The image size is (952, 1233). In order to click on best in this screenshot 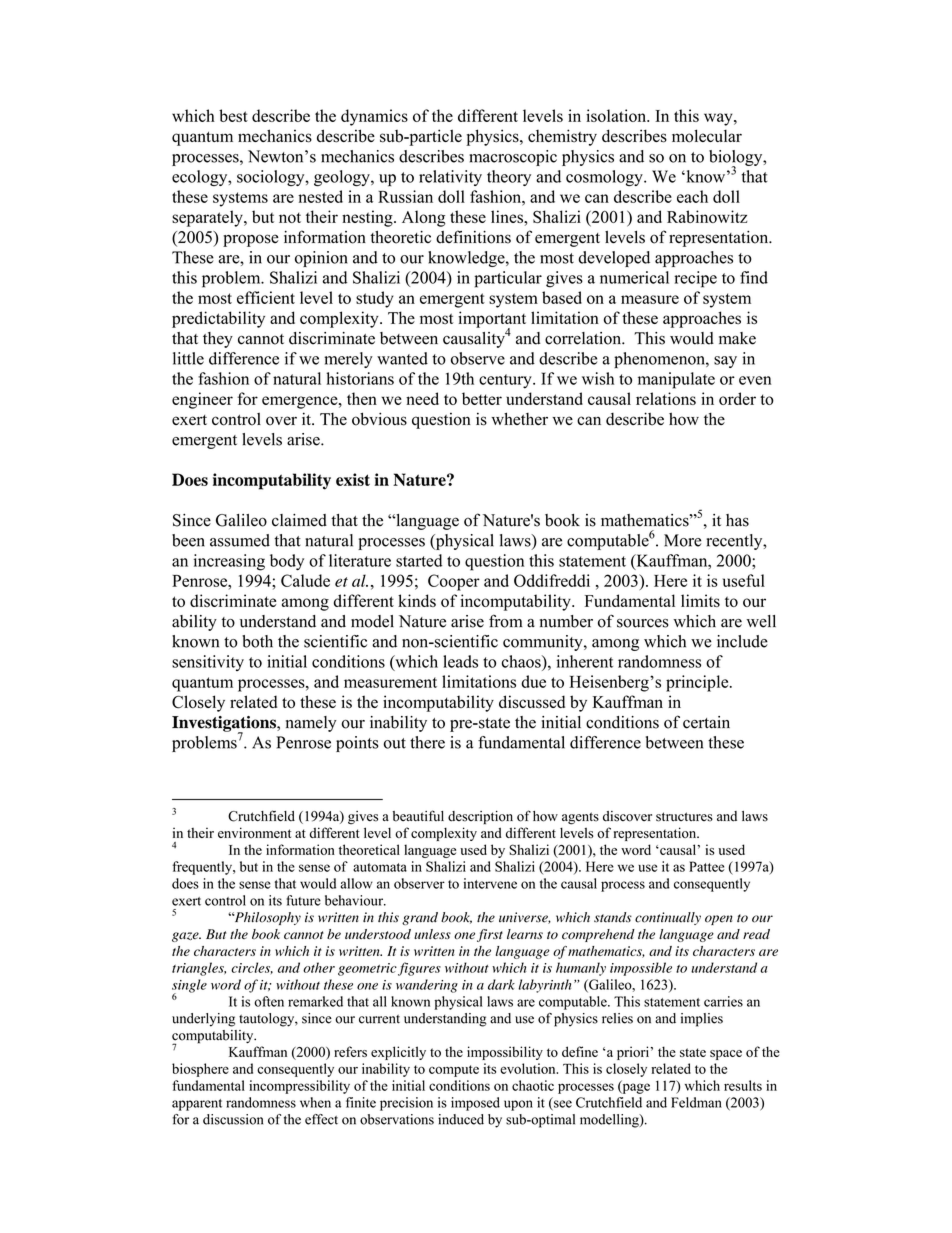, I will do `click(233, 115)`.
